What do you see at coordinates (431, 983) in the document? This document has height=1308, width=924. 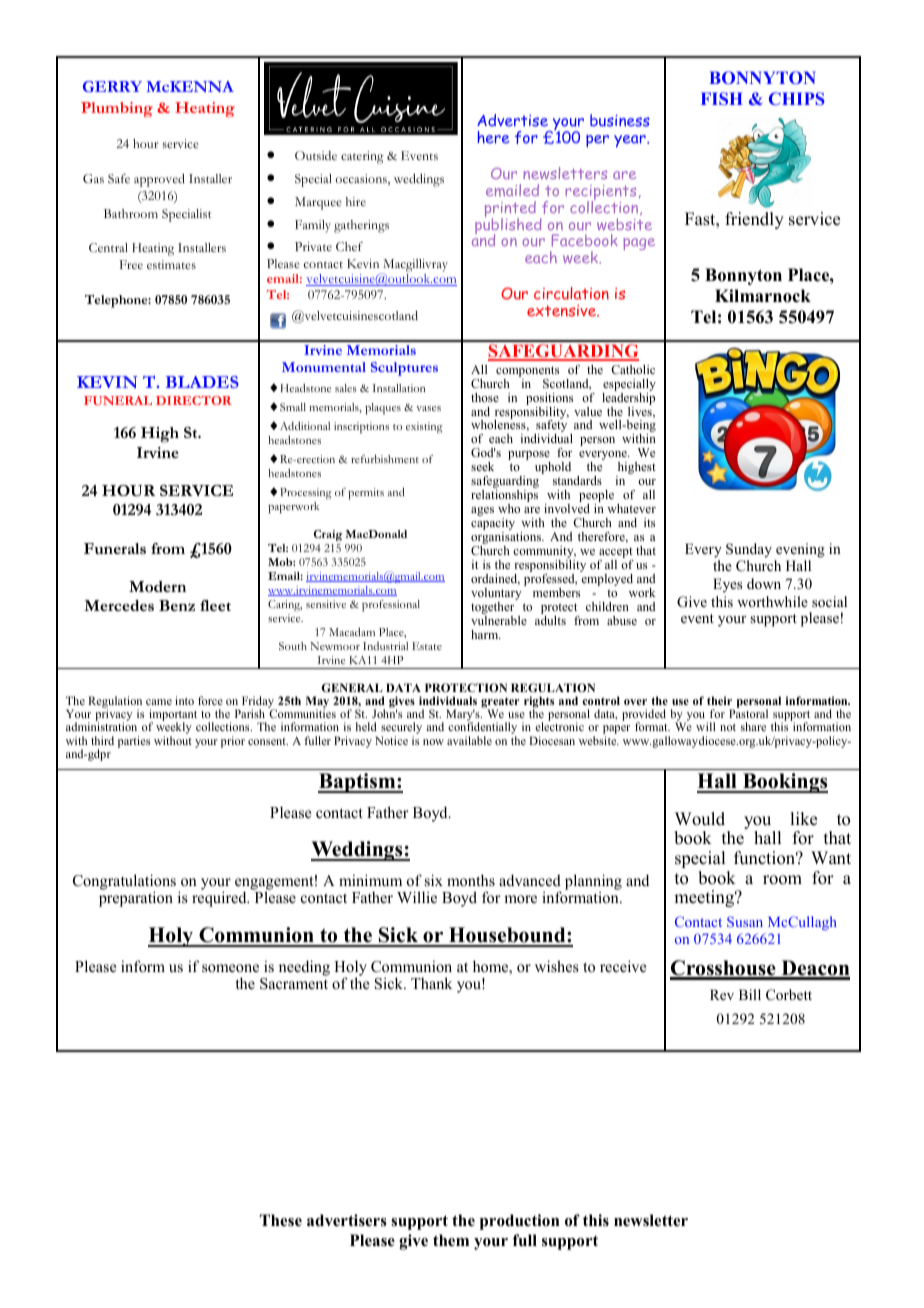 I see `Thank` at bounding box center [431, 983].
